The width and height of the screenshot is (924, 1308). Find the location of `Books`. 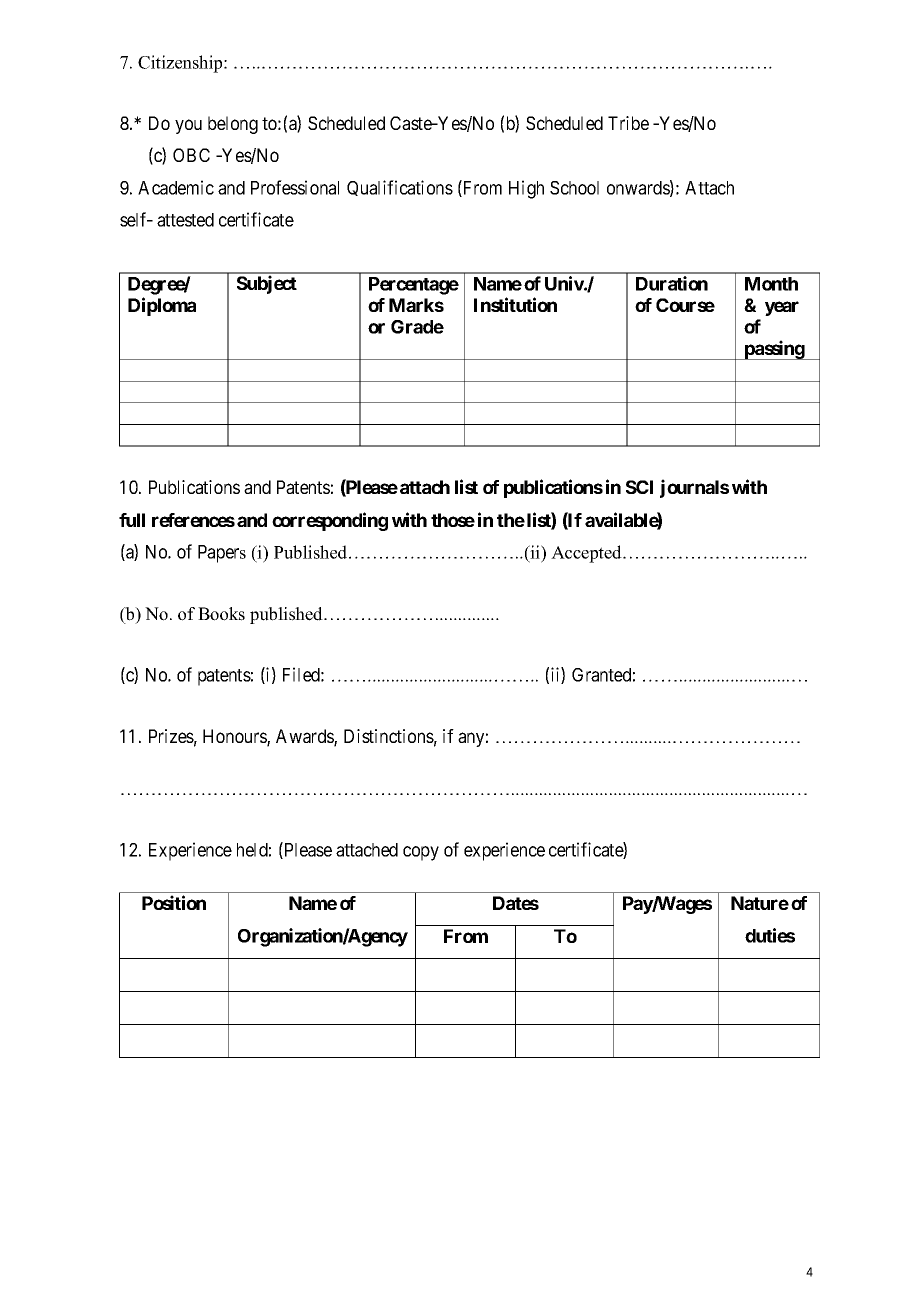

Books is located at coordinates (221, 614).
